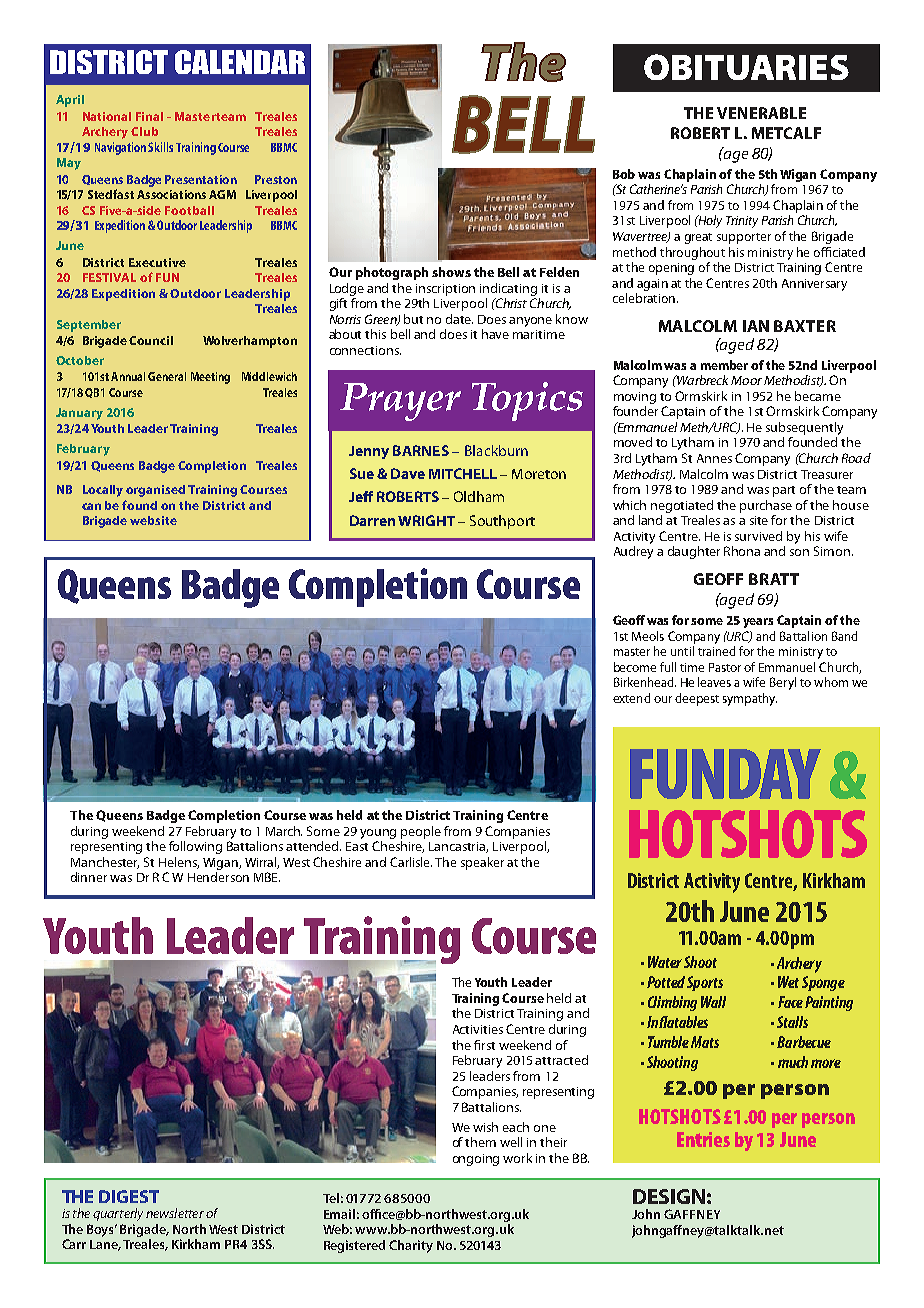 Image resolution: width=924 pixels, height=1308 pixels. What do you see at coordinates (624, 174) in the screenshot?
I see `Bob` at bounding box center [624, 174].
